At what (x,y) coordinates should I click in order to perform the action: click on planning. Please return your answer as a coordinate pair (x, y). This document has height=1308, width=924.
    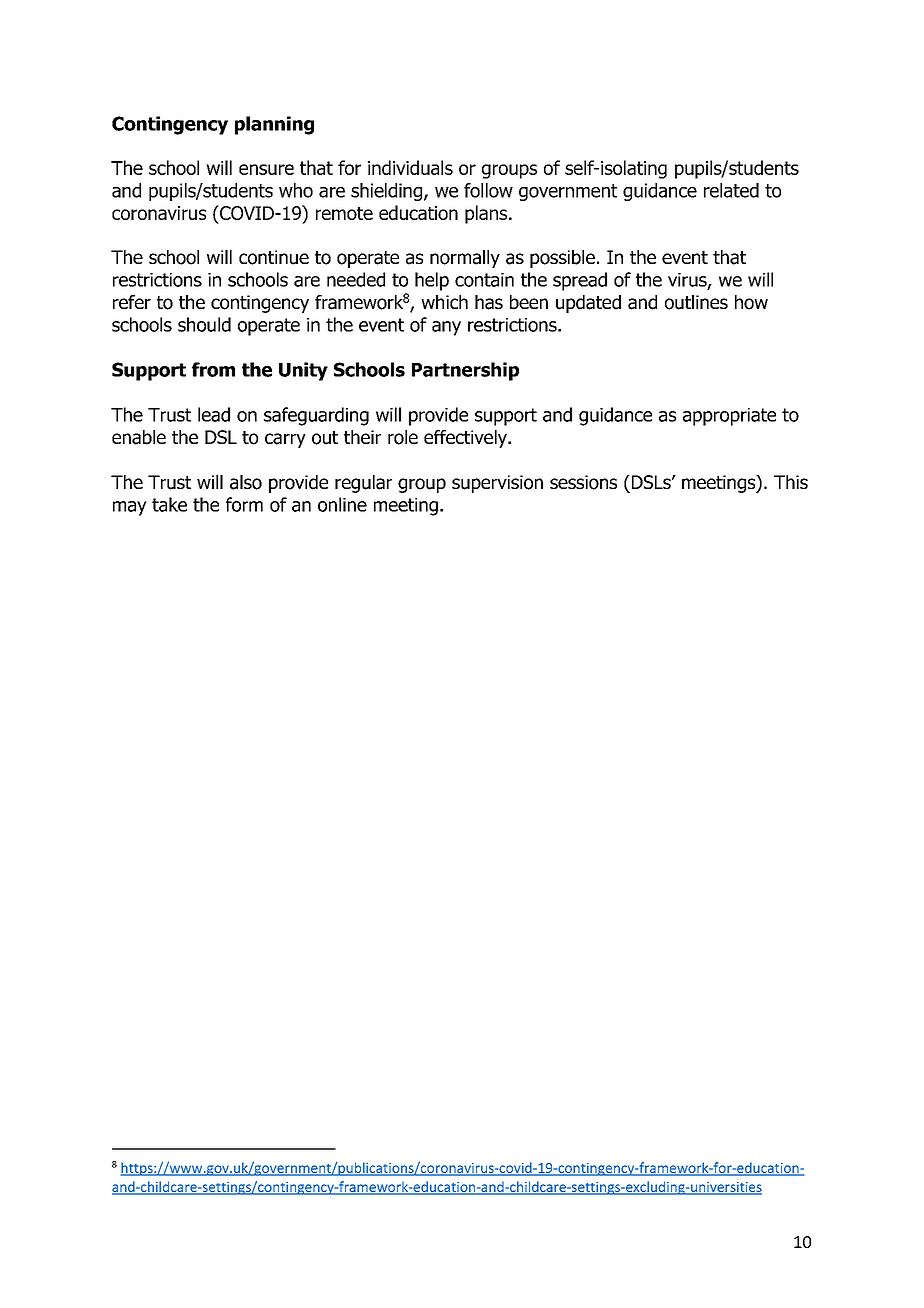
    Looking at the image, I should click on (274, 125).
